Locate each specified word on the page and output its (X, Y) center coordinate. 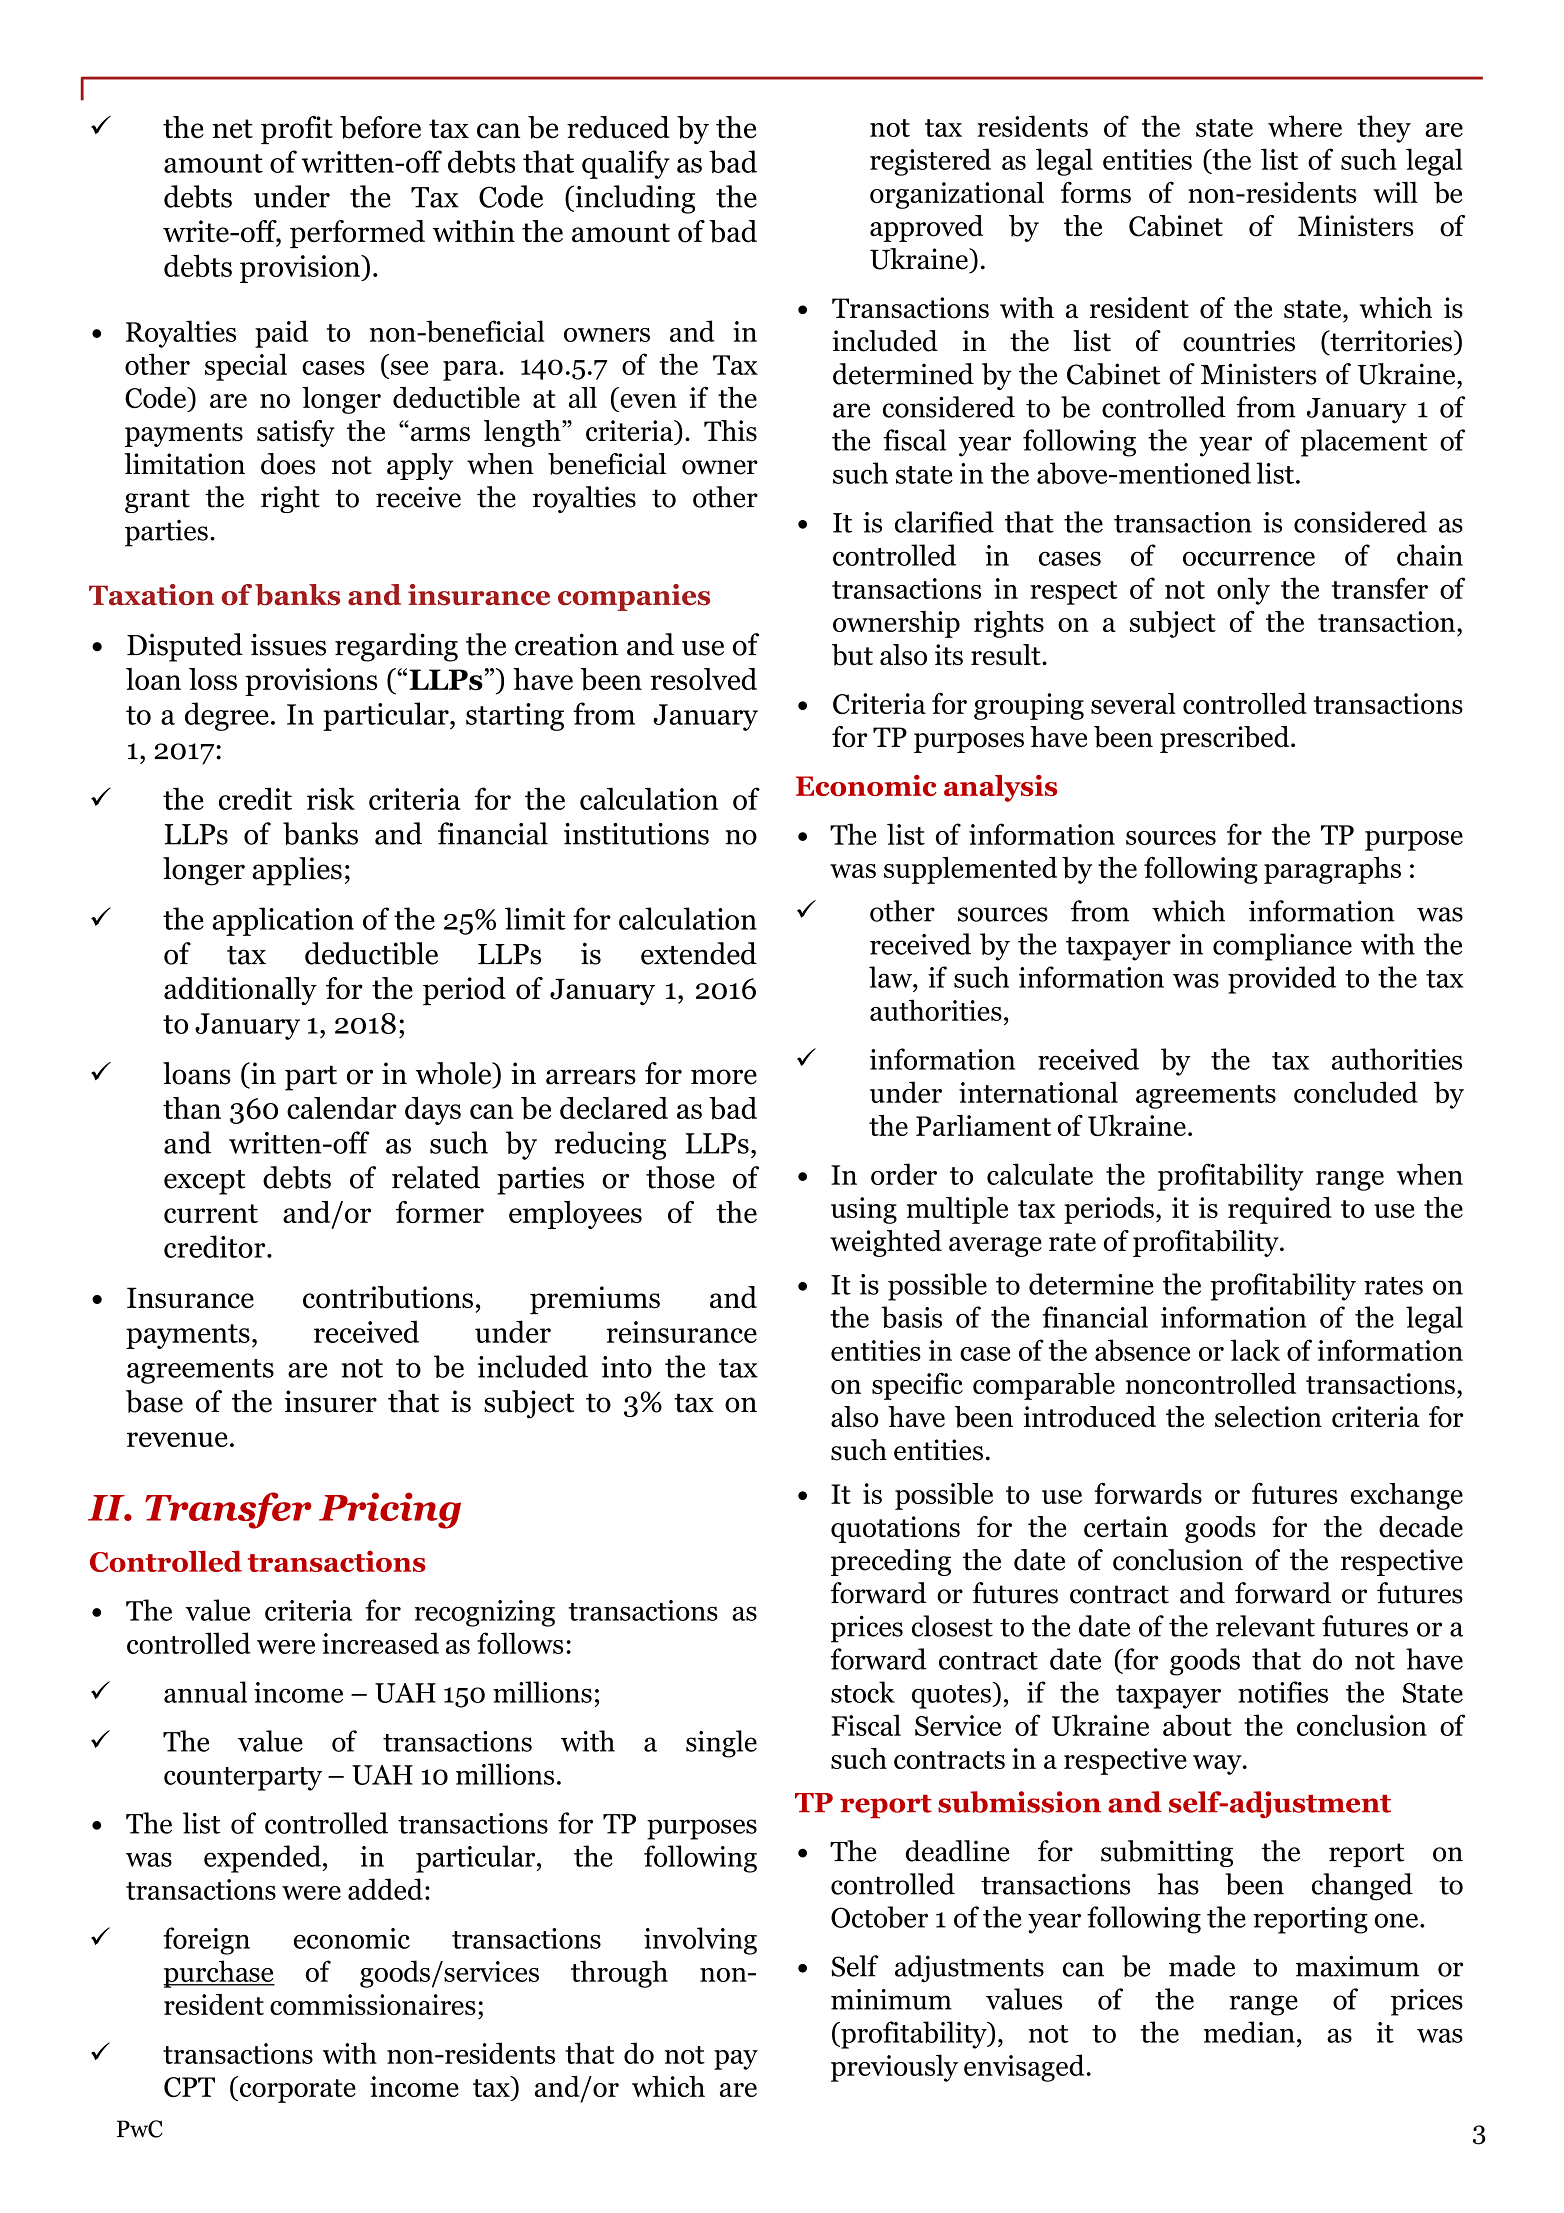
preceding (891, 1562)
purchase (219, 1974)
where (1305, 126)
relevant (1265, 1626)
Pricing (390, 1510)
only (1243, 591)
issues (288, 644)
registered (930, 162)
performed (357, 234)
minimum (891, 1999)
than (192, 1108)
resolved (704, 679)
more (724, 1077)
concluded (1356, 1092)
